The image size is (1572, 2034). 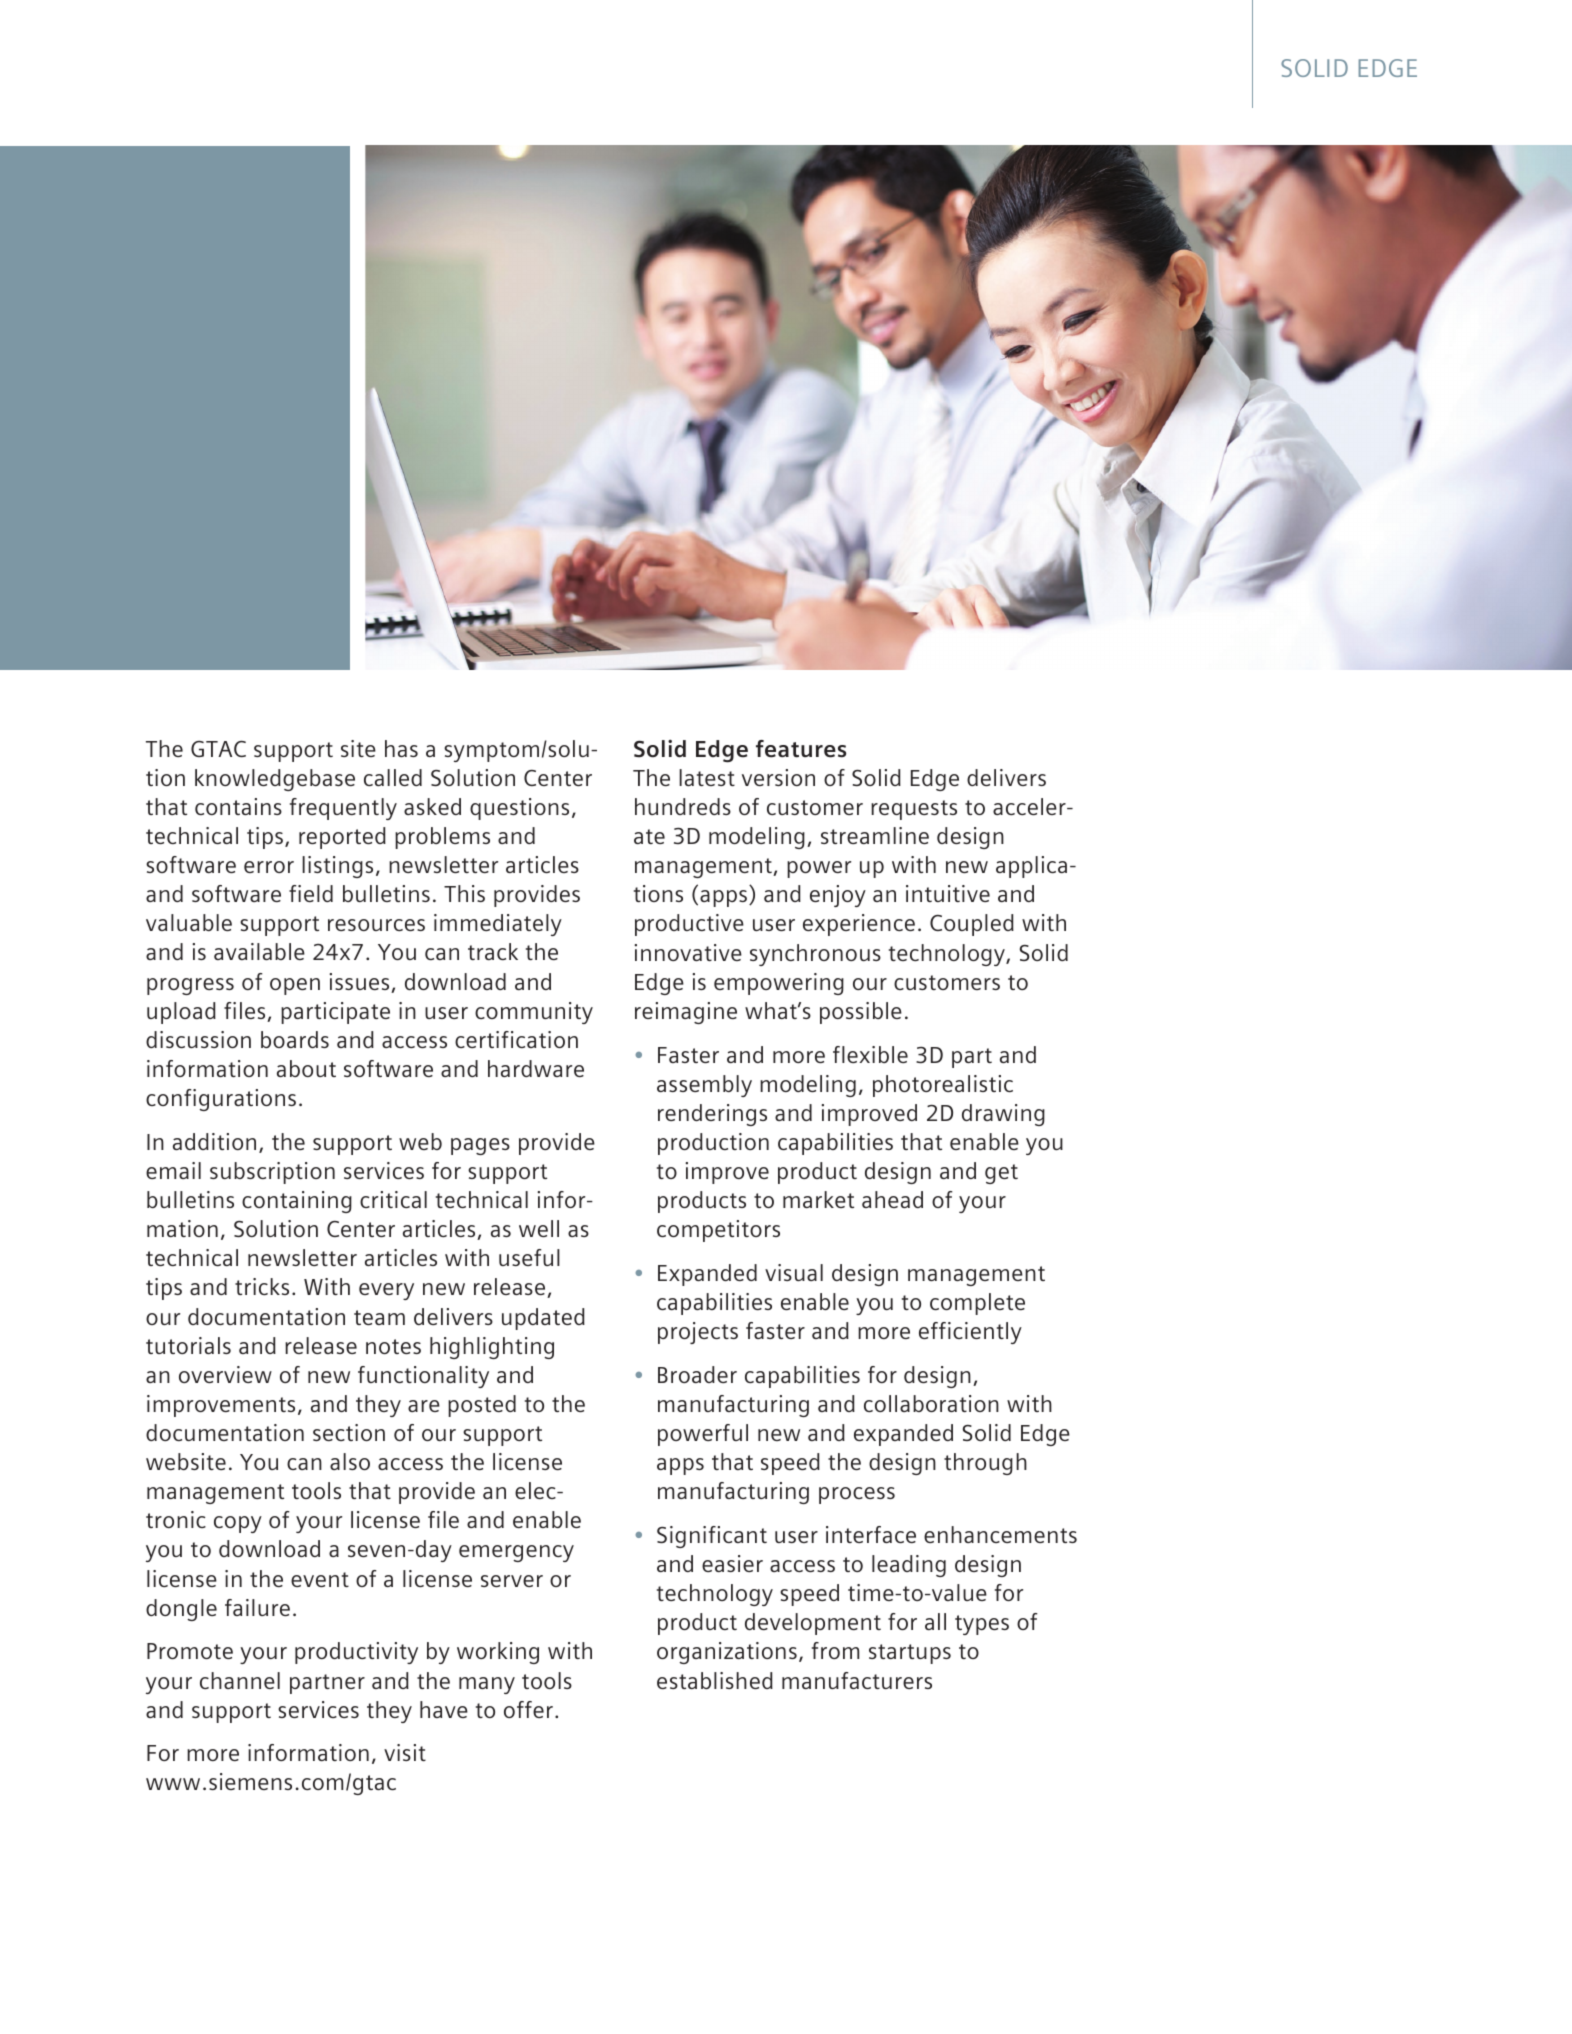 What do you see at coordinates (238, 806) in the document?
I see `contains` at bounding box center [238, 806].
